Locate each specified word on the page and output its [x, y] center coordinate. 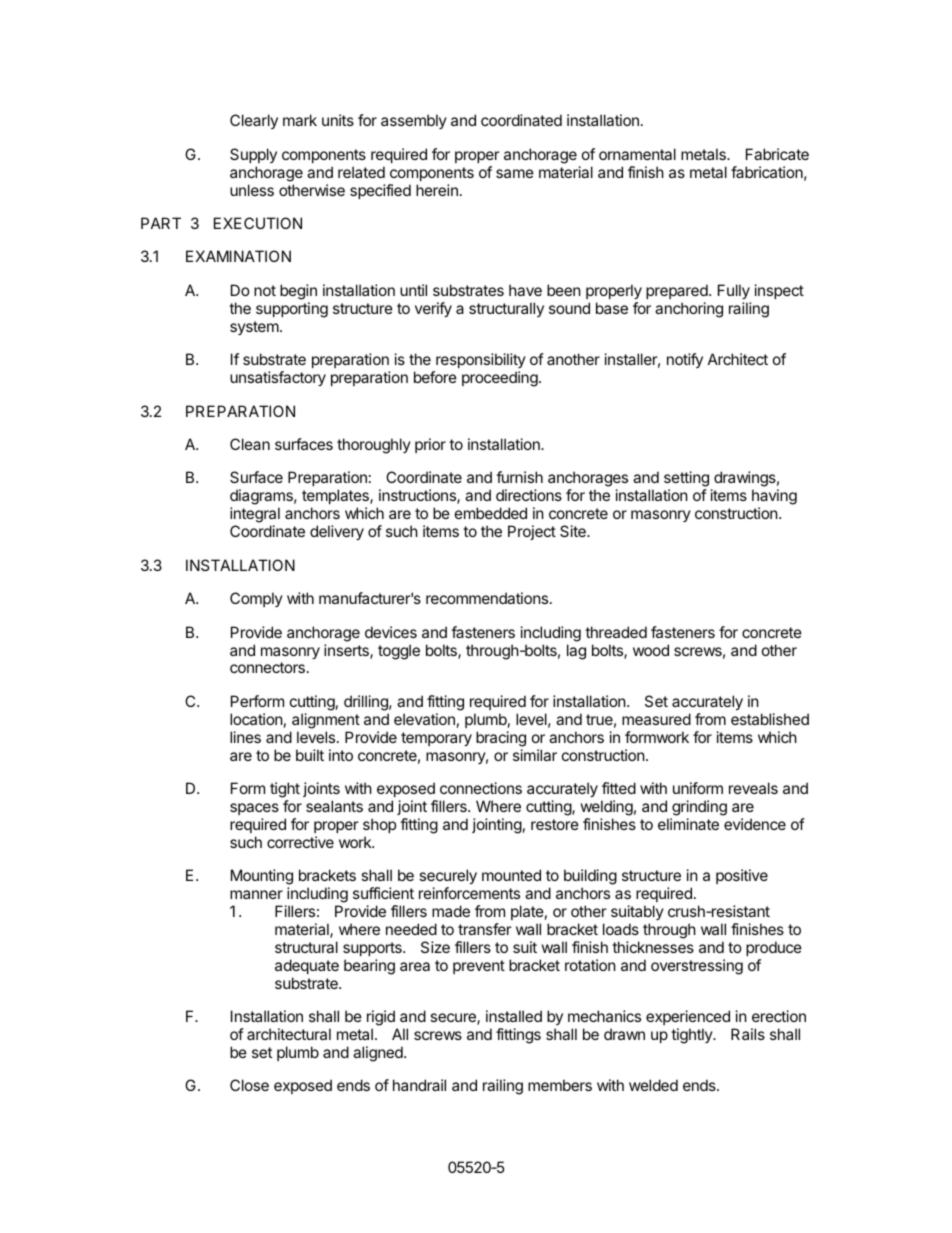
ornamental [637, 154]
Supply [253, 155]
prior [430, 445]
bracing [501, 739]
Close [249, 1085]
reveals [753, 788]
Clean [250, 444]
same [515, 173]
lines [245, 737]
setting [686, 480]
